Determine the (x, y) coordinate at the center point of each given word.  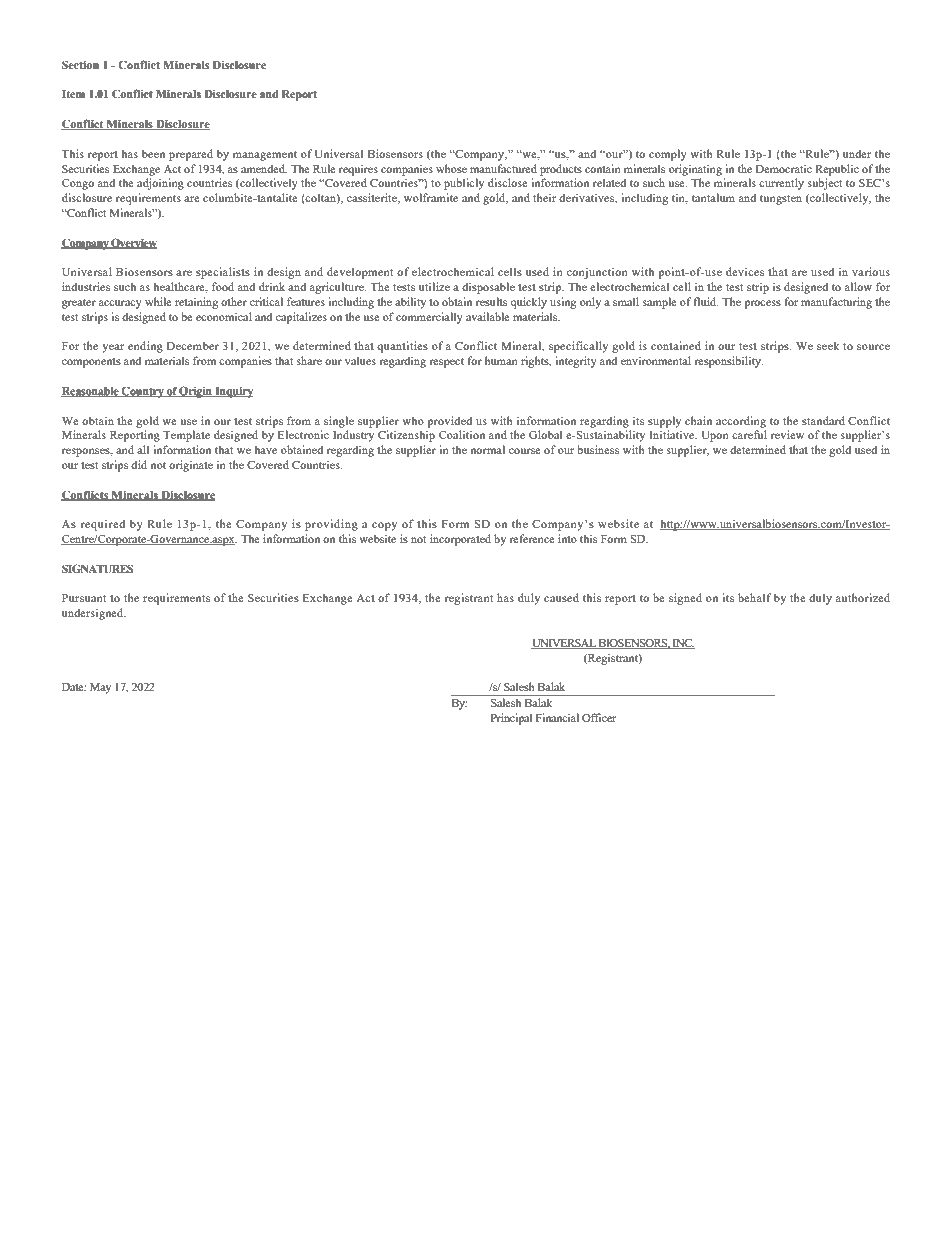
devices (745, 271)
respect (446, 363)
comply (668, 155)
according (741, 422)
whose (451, 168)
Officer (599, 717)
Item (73, 94)
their (544, 197)
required (102, 525)
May (100, 688)
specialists (223, 273)
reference (532, 538)
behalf (755, 597)
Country (143, 392)
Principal (511, 719)
